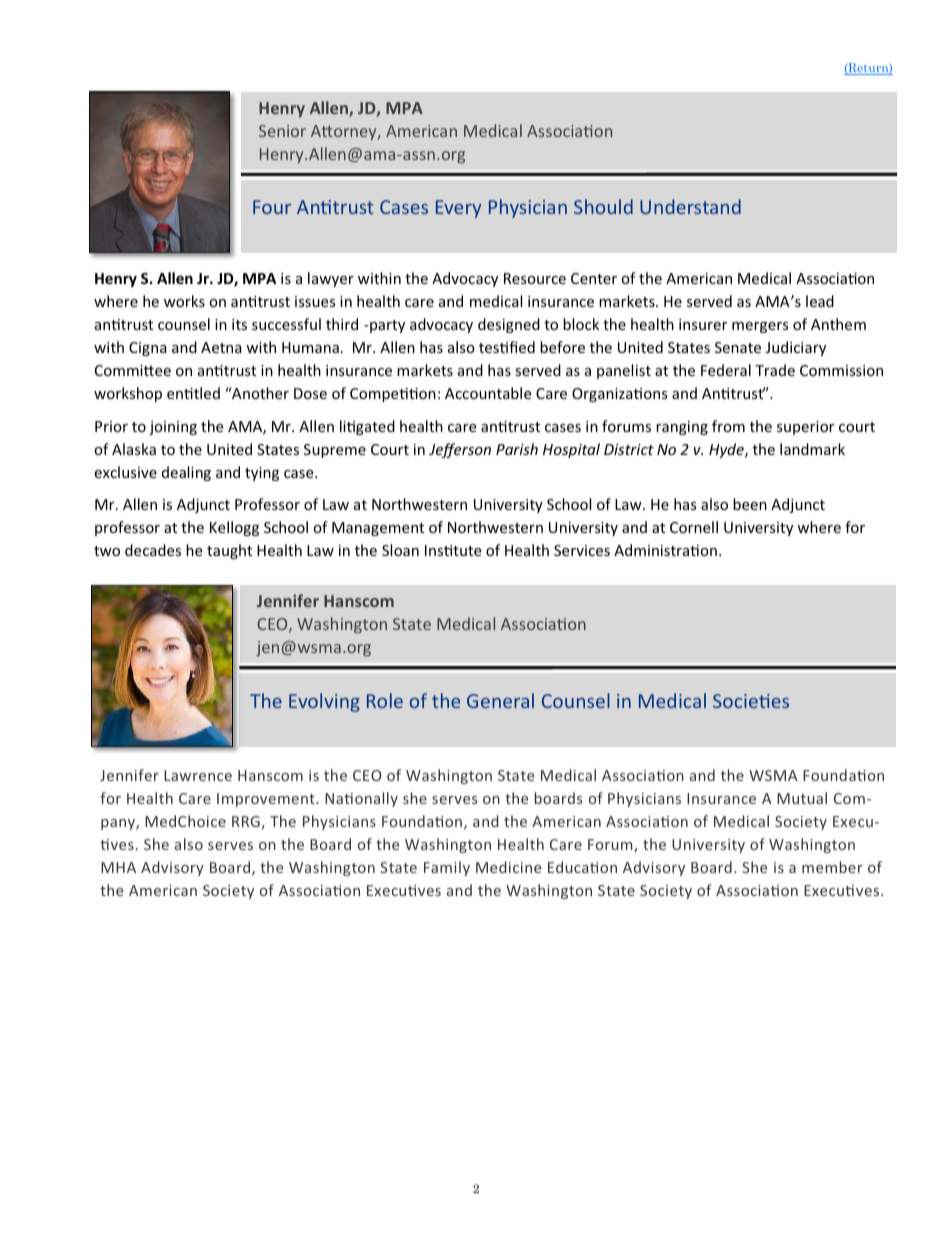 The width and height of the screenshot is (952, 1233). What do you see at coordinates (447, 868) in the screenshot?
I see `Family` at bounding box center [447, 868].
